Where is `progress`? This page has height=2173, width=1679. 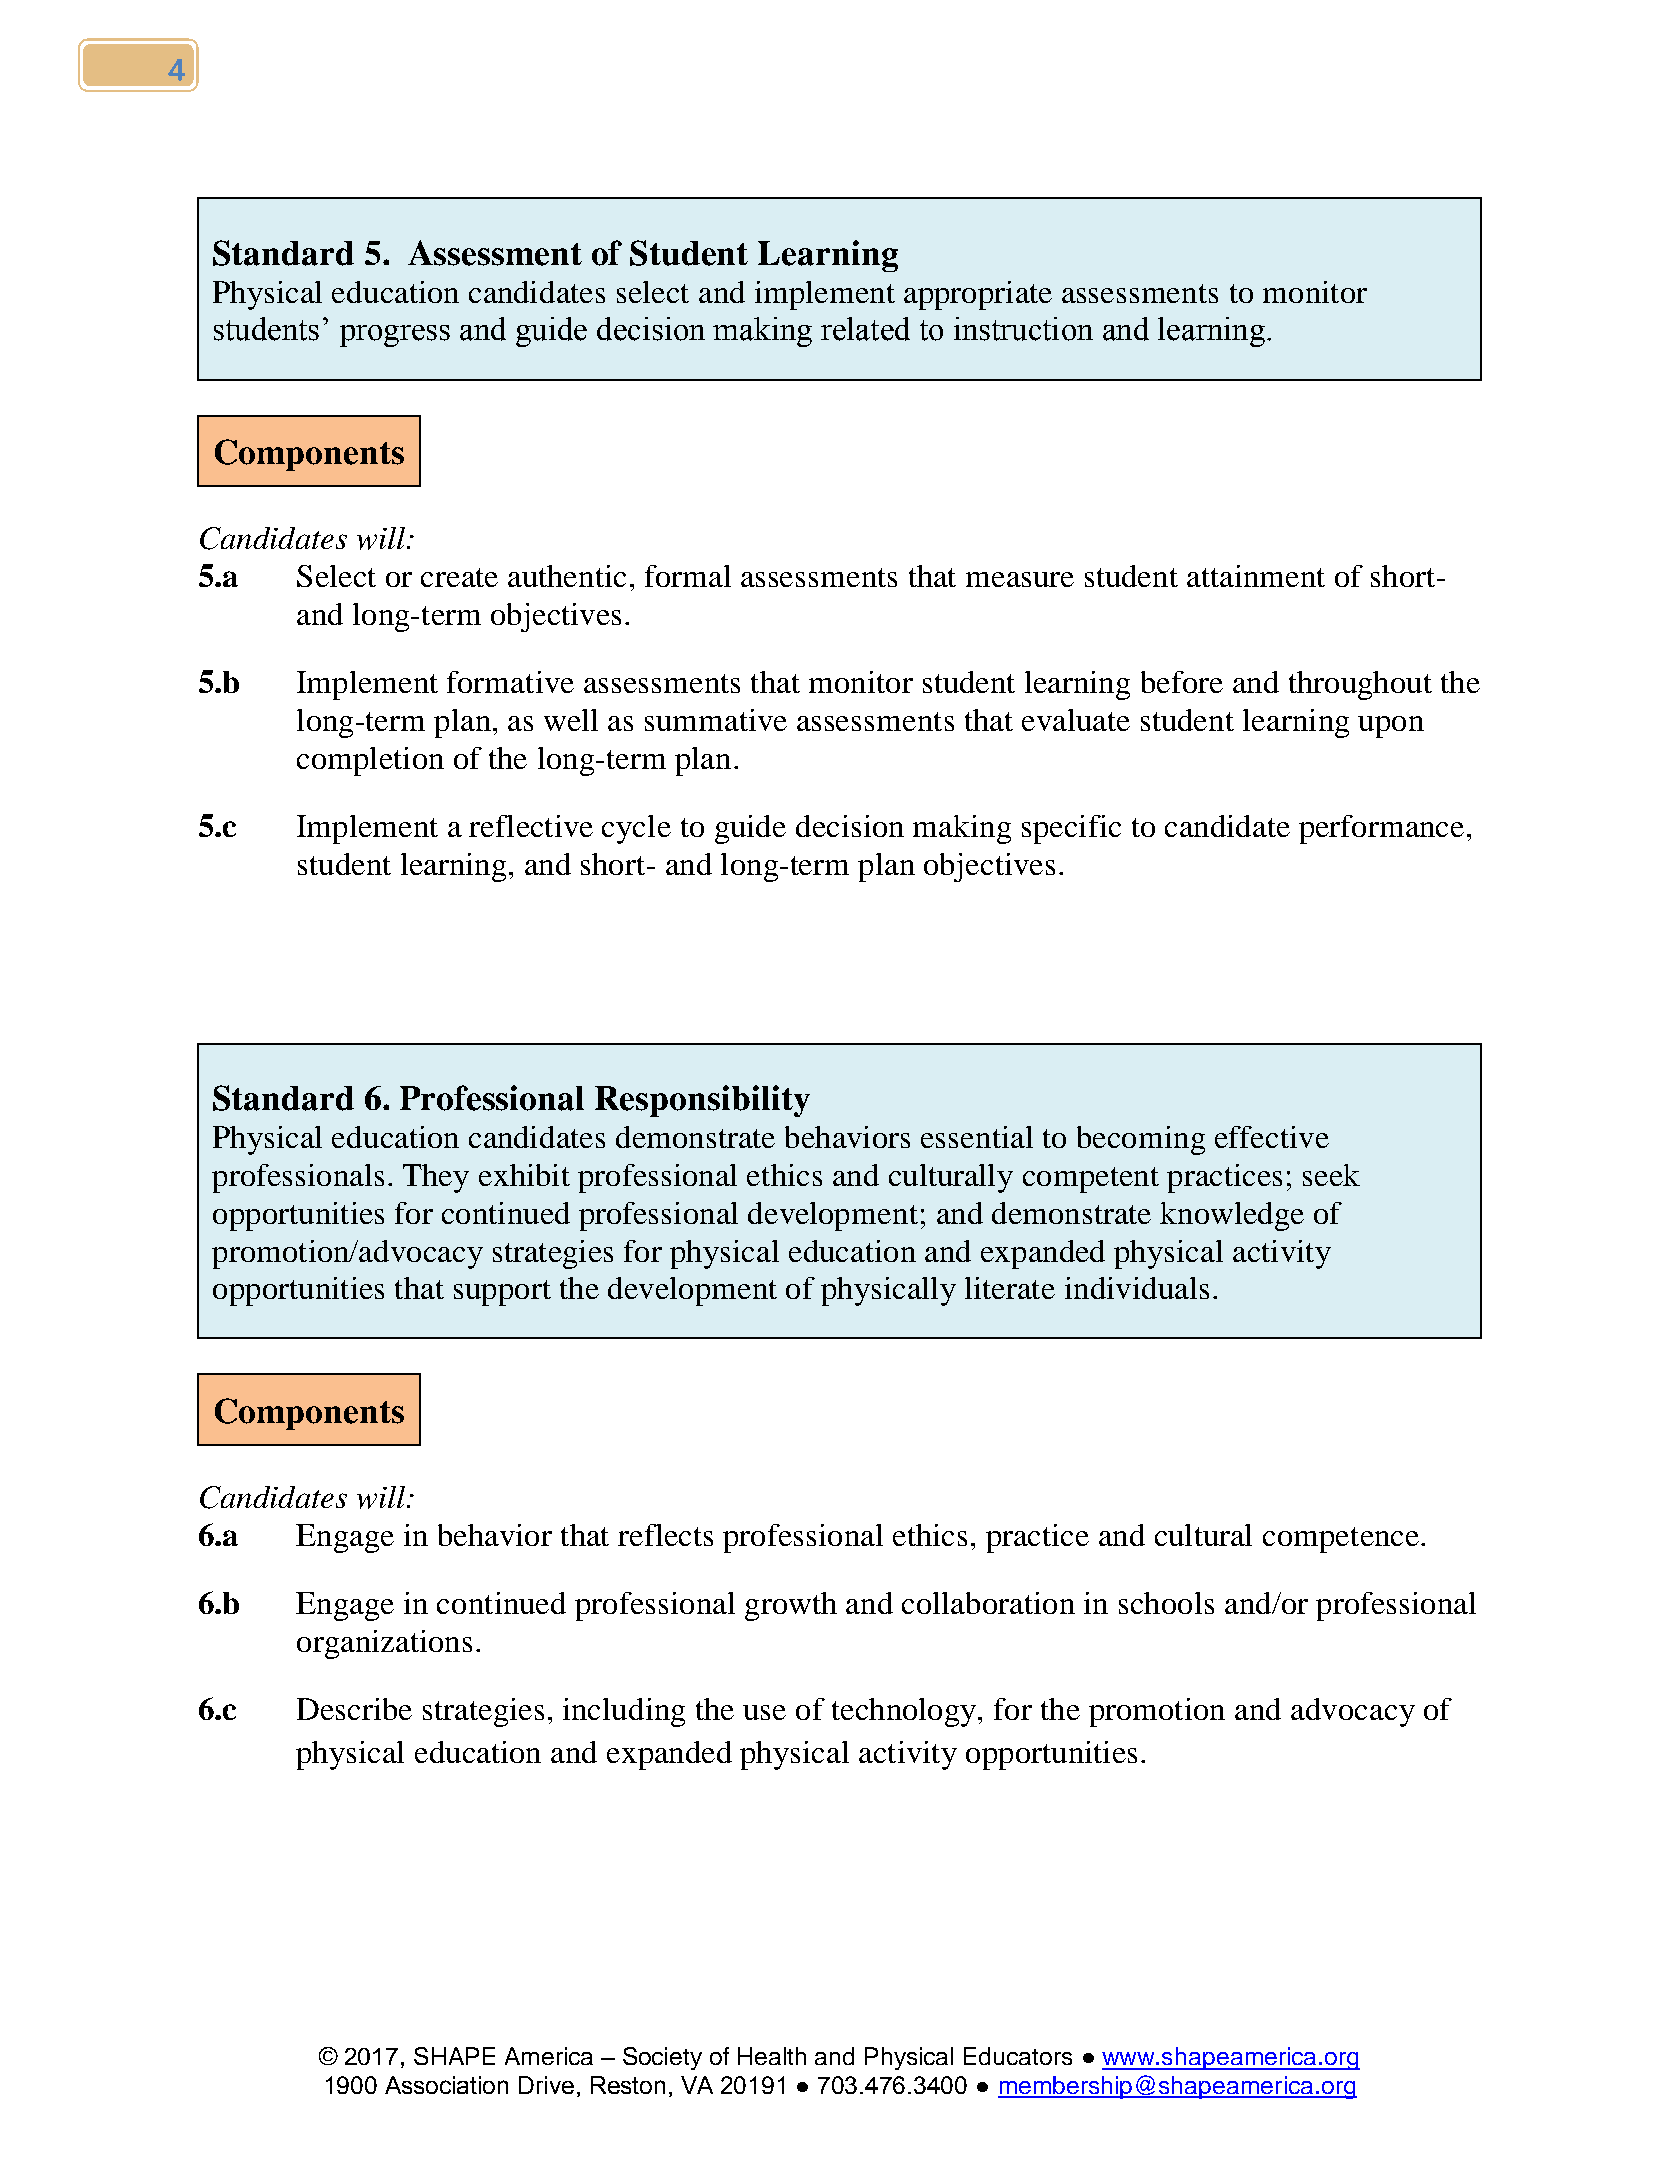 progress is located at coordinates (395, 336).
